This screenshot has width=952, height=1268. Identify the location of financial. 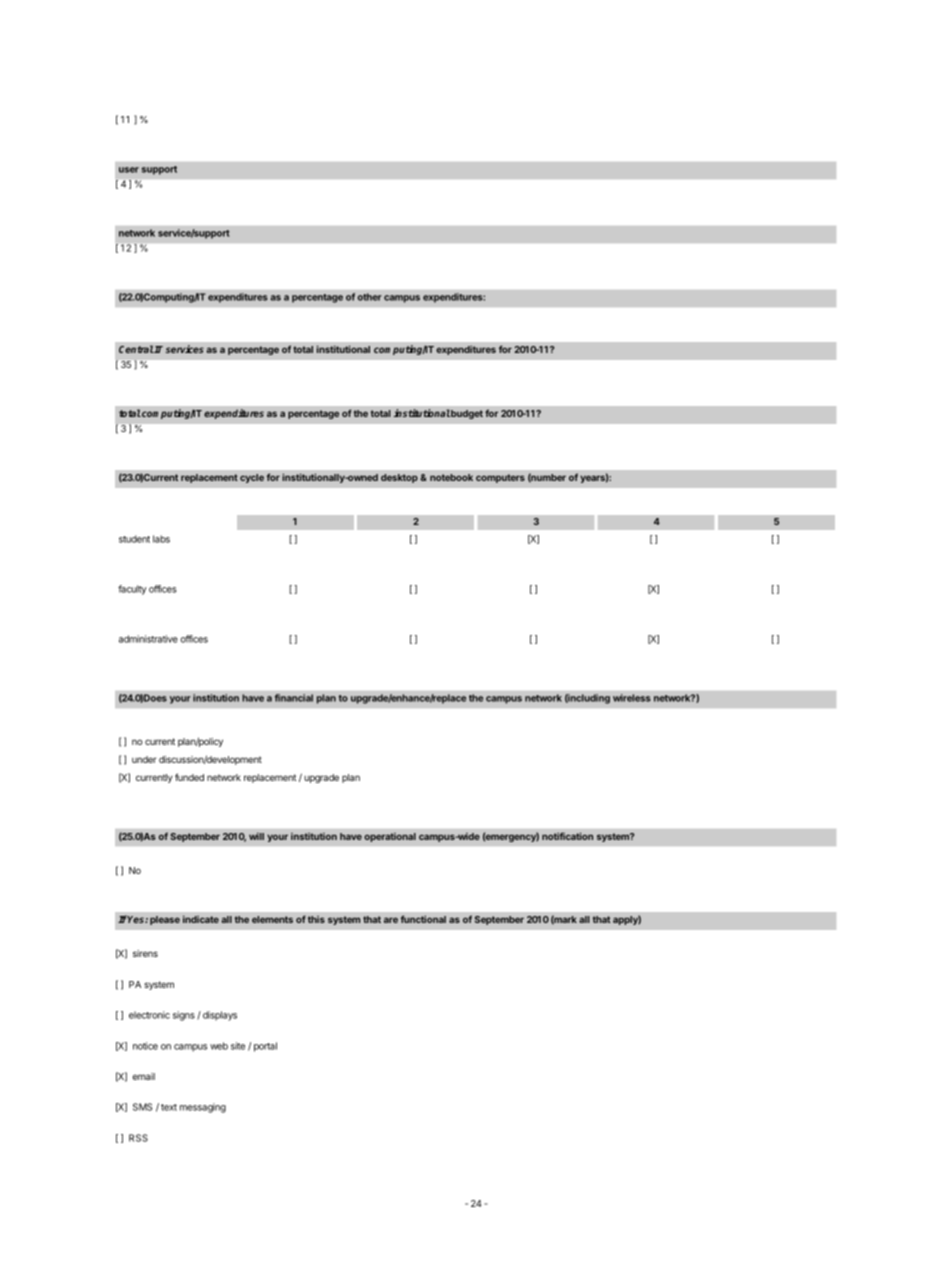
(294, 698).
